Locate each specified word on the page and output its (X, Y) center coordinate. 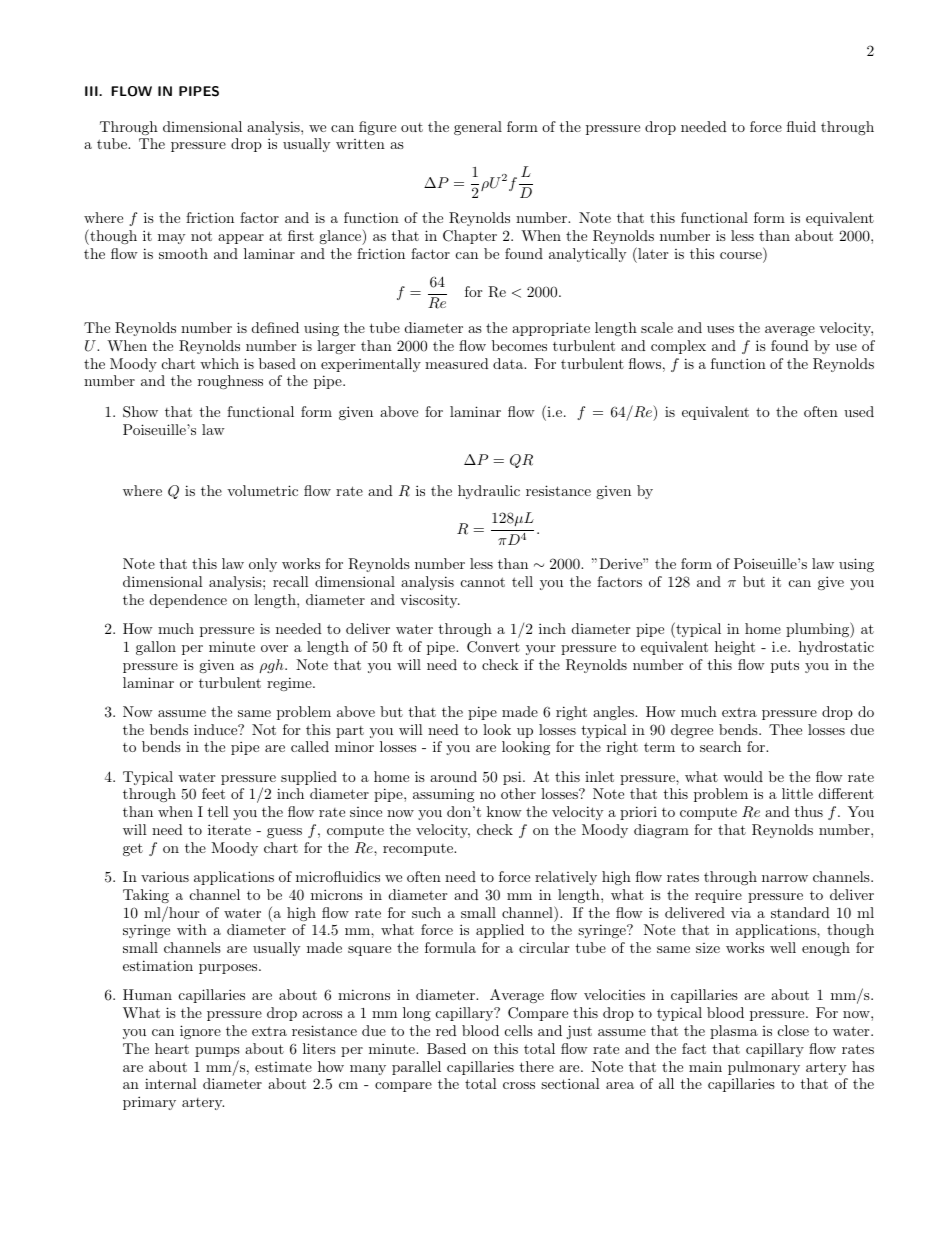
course (742, 257)
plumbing (818, 630)
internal (171, 1083)
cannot (483, 582)
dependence (188, 601)
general (478, 128)
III (92, 91)
